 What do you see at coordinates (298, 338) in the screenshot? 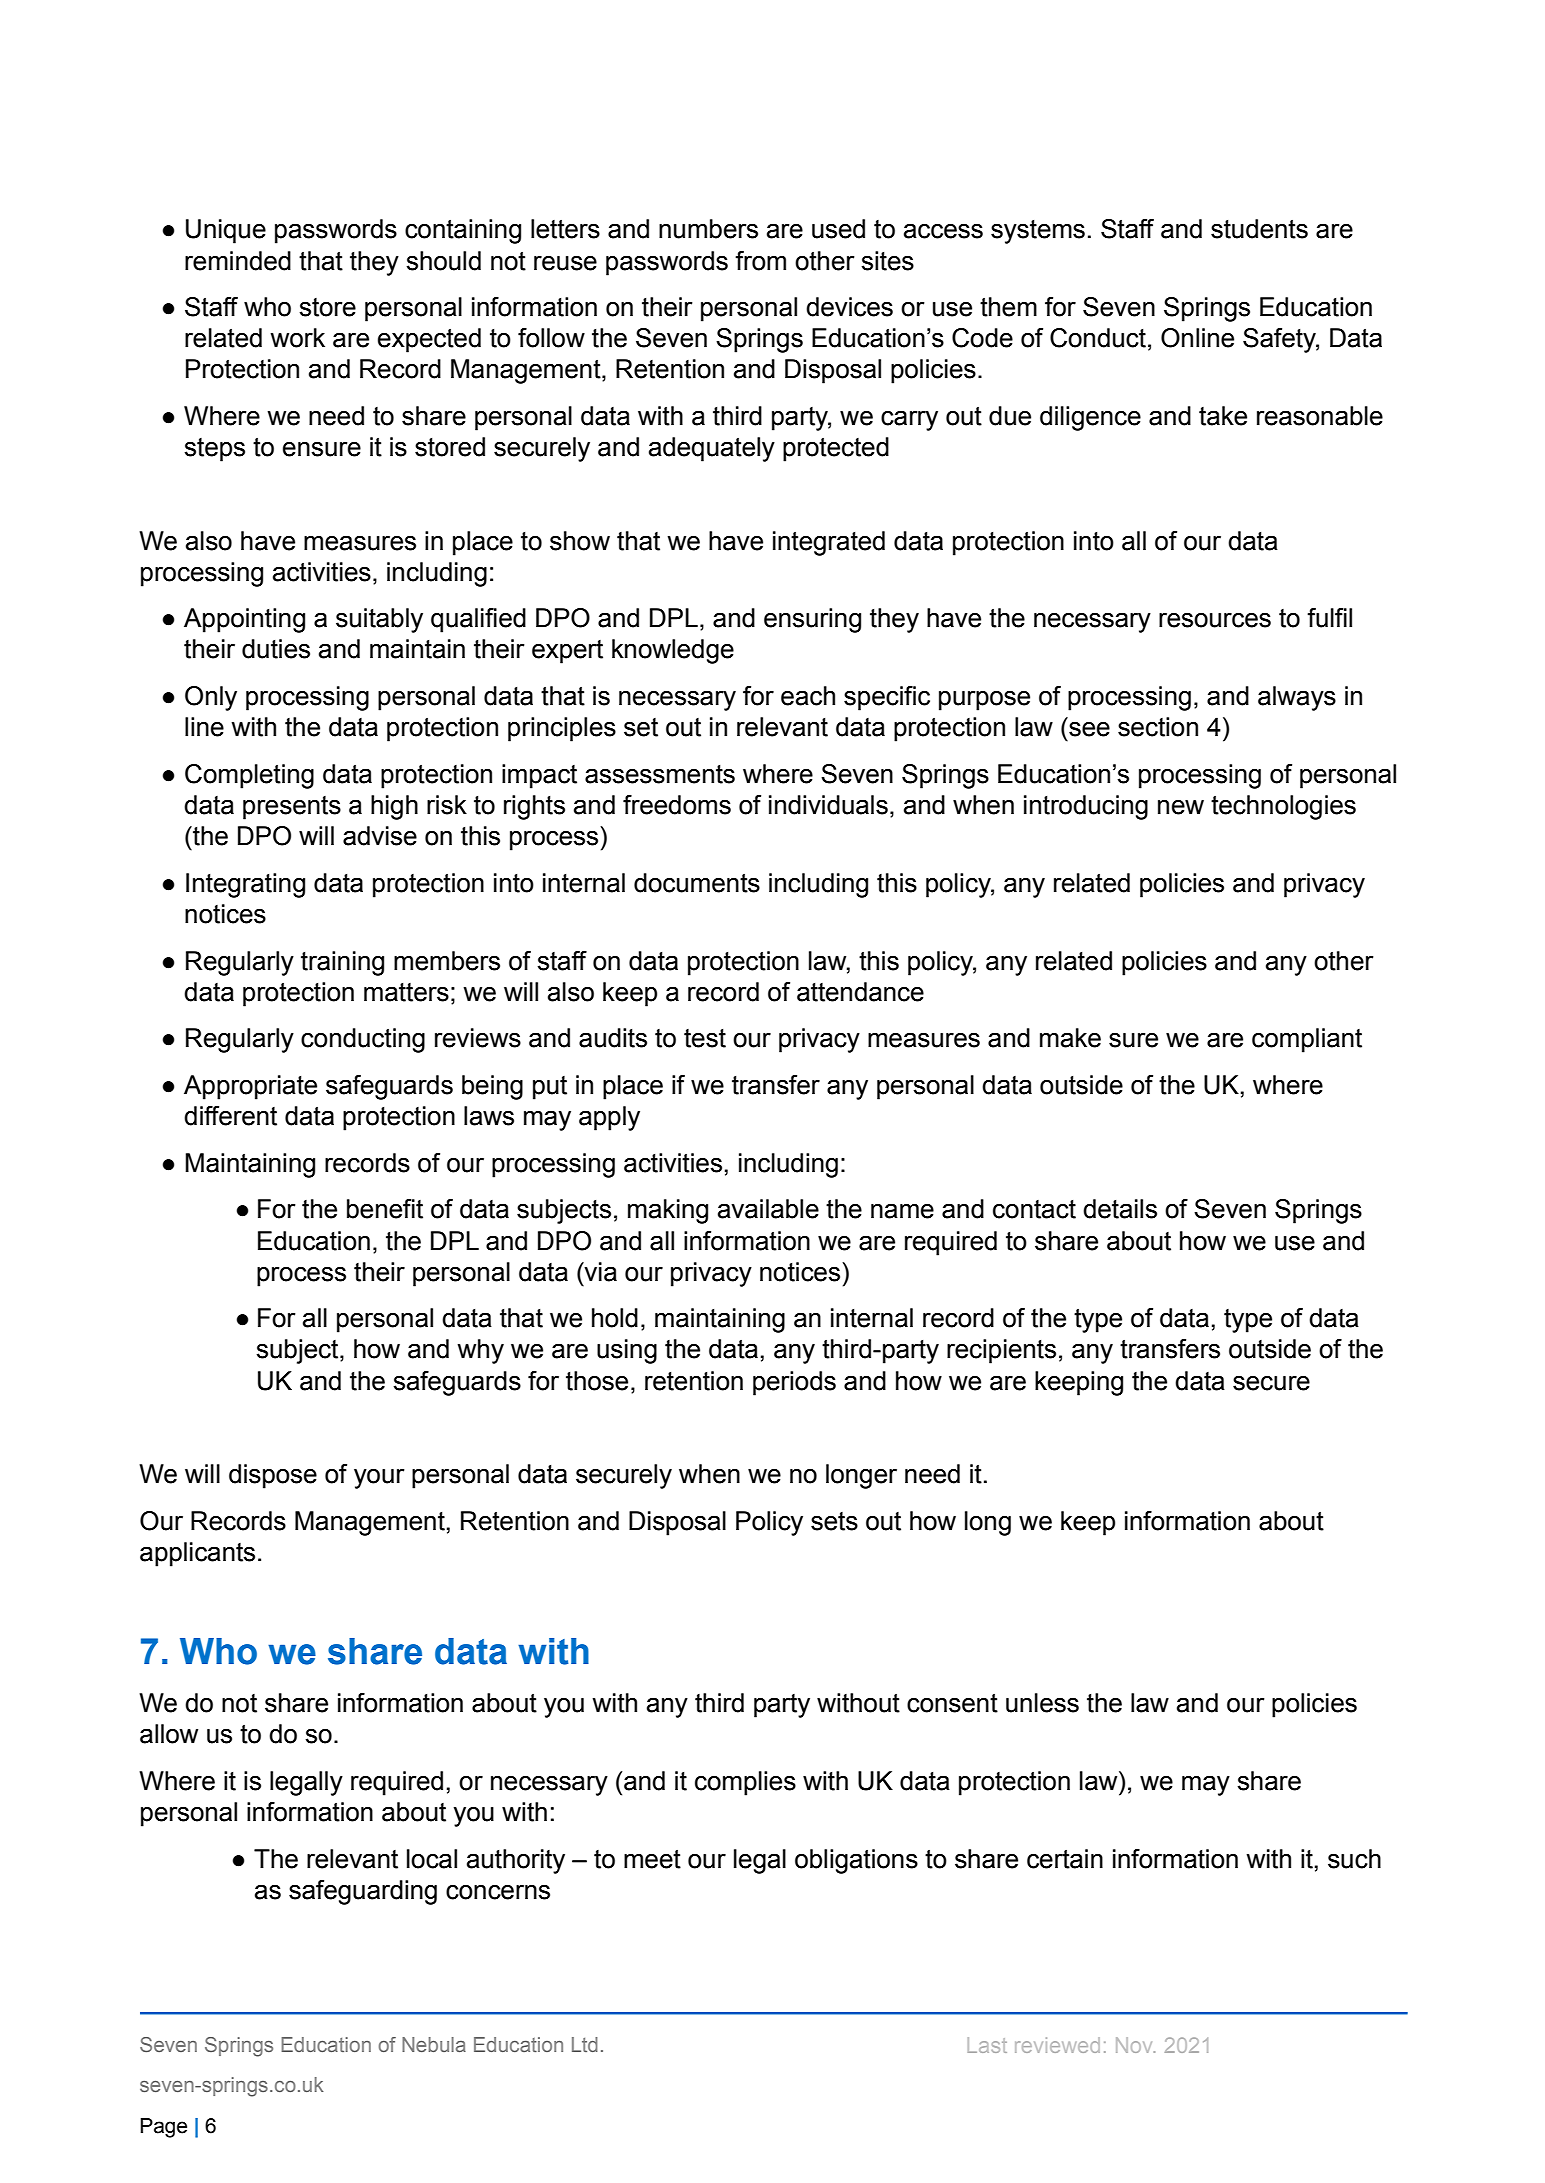
I see `work` at bounding box center [298, 338].
